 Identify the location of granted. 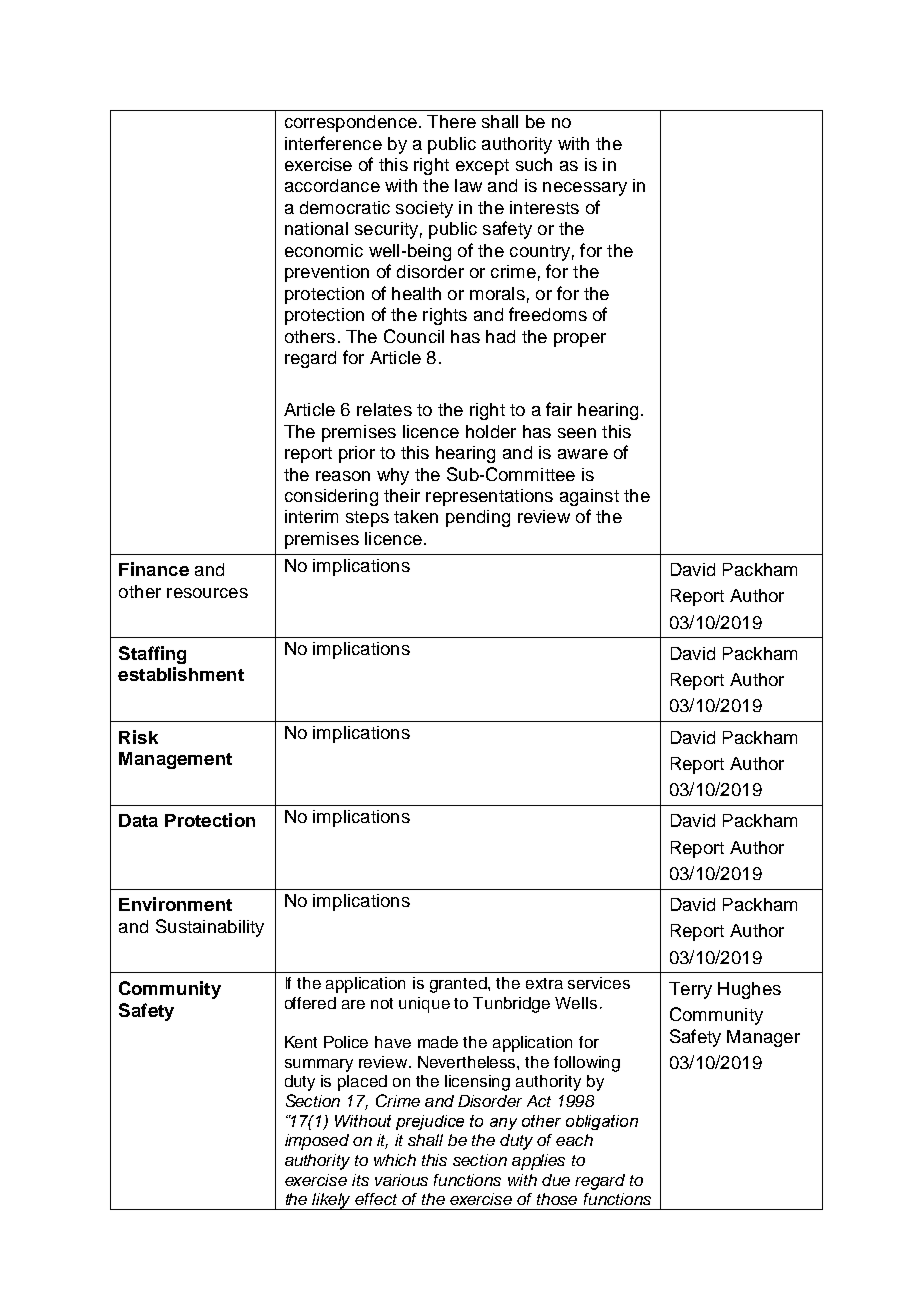
(459, 985).
